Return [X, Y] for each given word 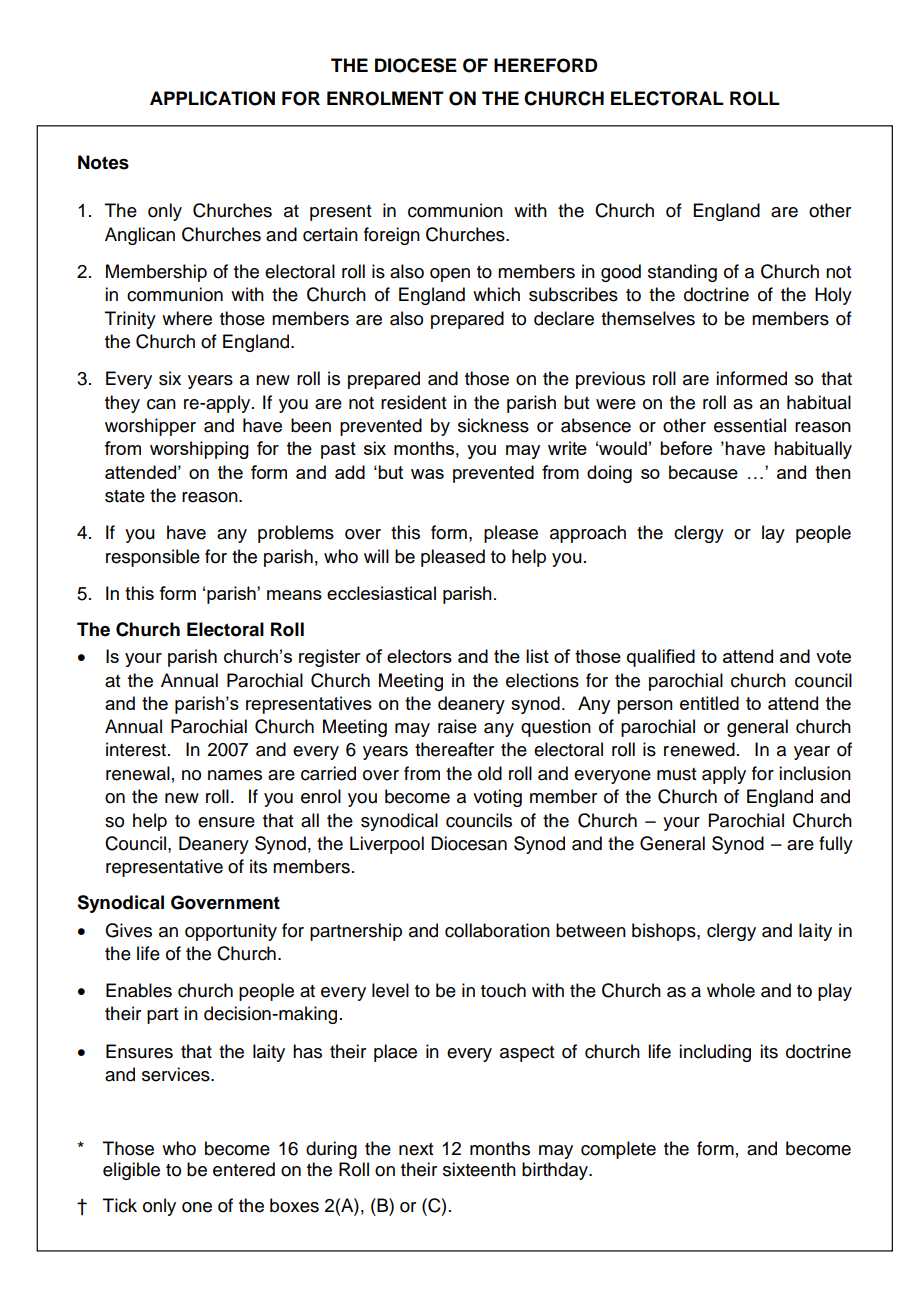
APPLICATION [212, 98]
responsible [153, 558]
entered [244, 1169]
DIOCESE [416, 65]
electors [419, 656]
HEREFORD [546, 65]
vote [833, 656]
